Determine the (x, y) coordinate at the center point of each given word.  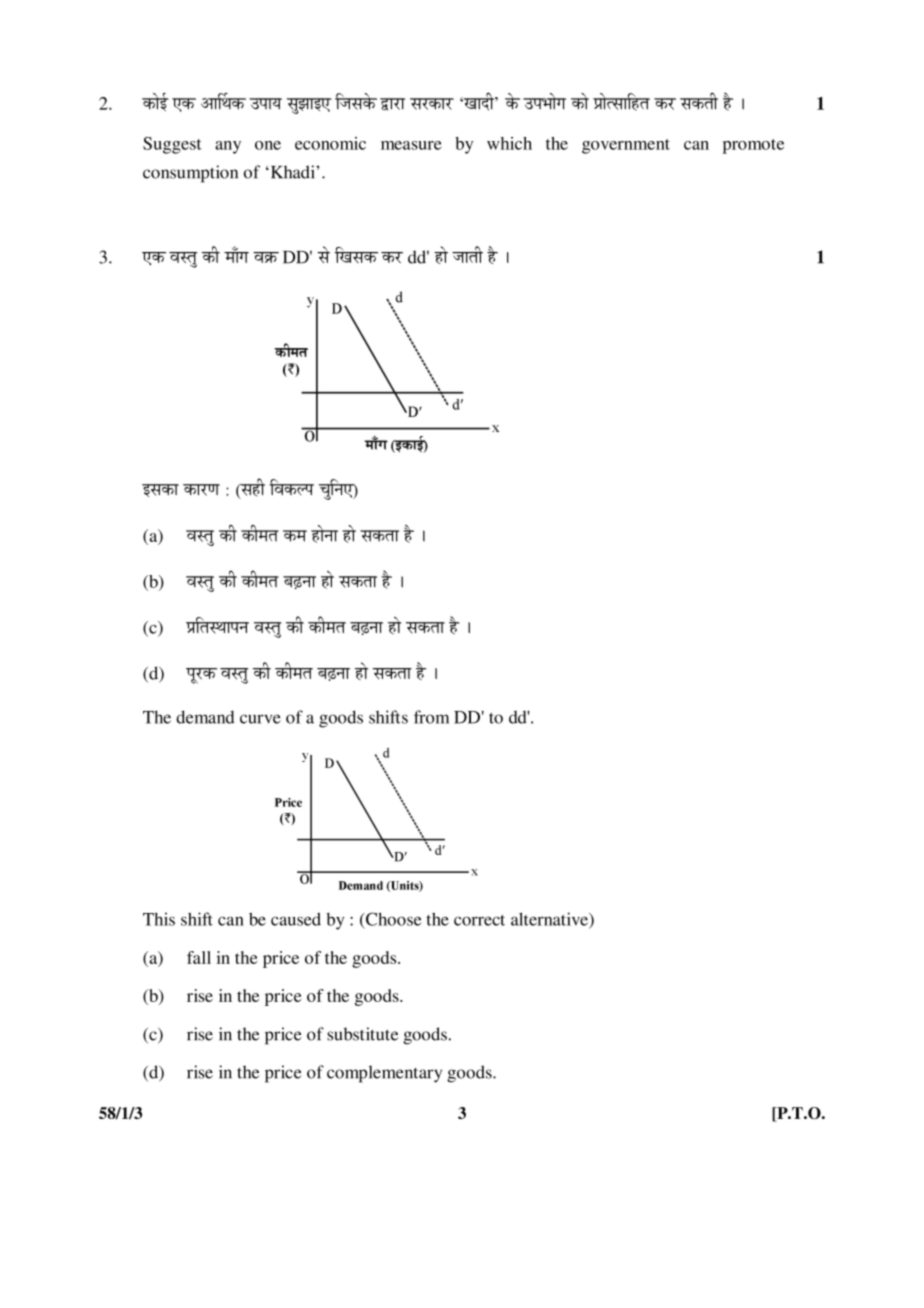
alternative (550, 920)
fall (199, 957)
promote (753, 146)
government (626, 146)
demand (205, 717)
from (431, 717)
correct (479, 920)
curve (260, 719)
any (228, 147)
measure (411, 145)
